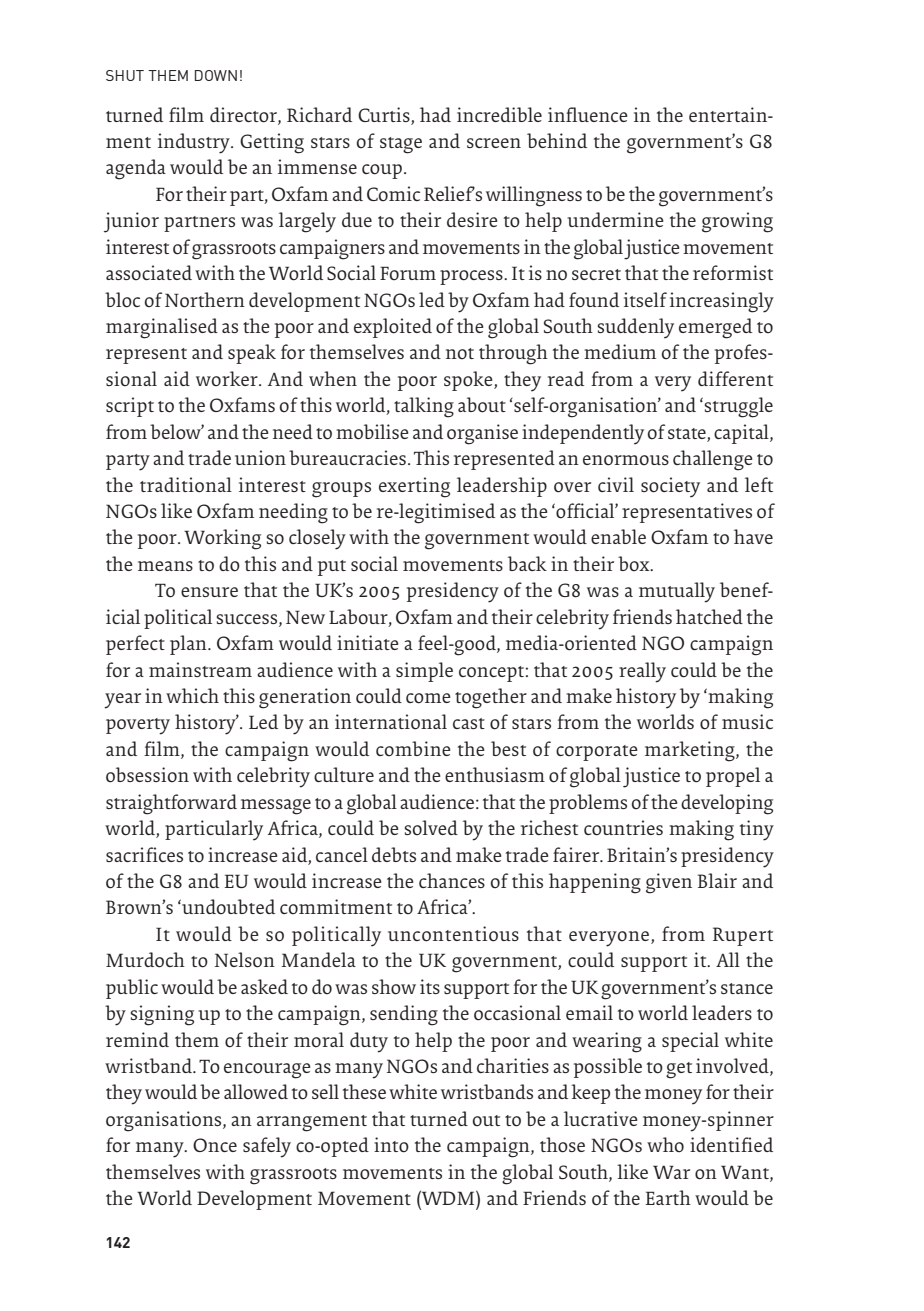 The width and height of the document is (924, 1311). I want to click on safely, so click(267, 1147).
